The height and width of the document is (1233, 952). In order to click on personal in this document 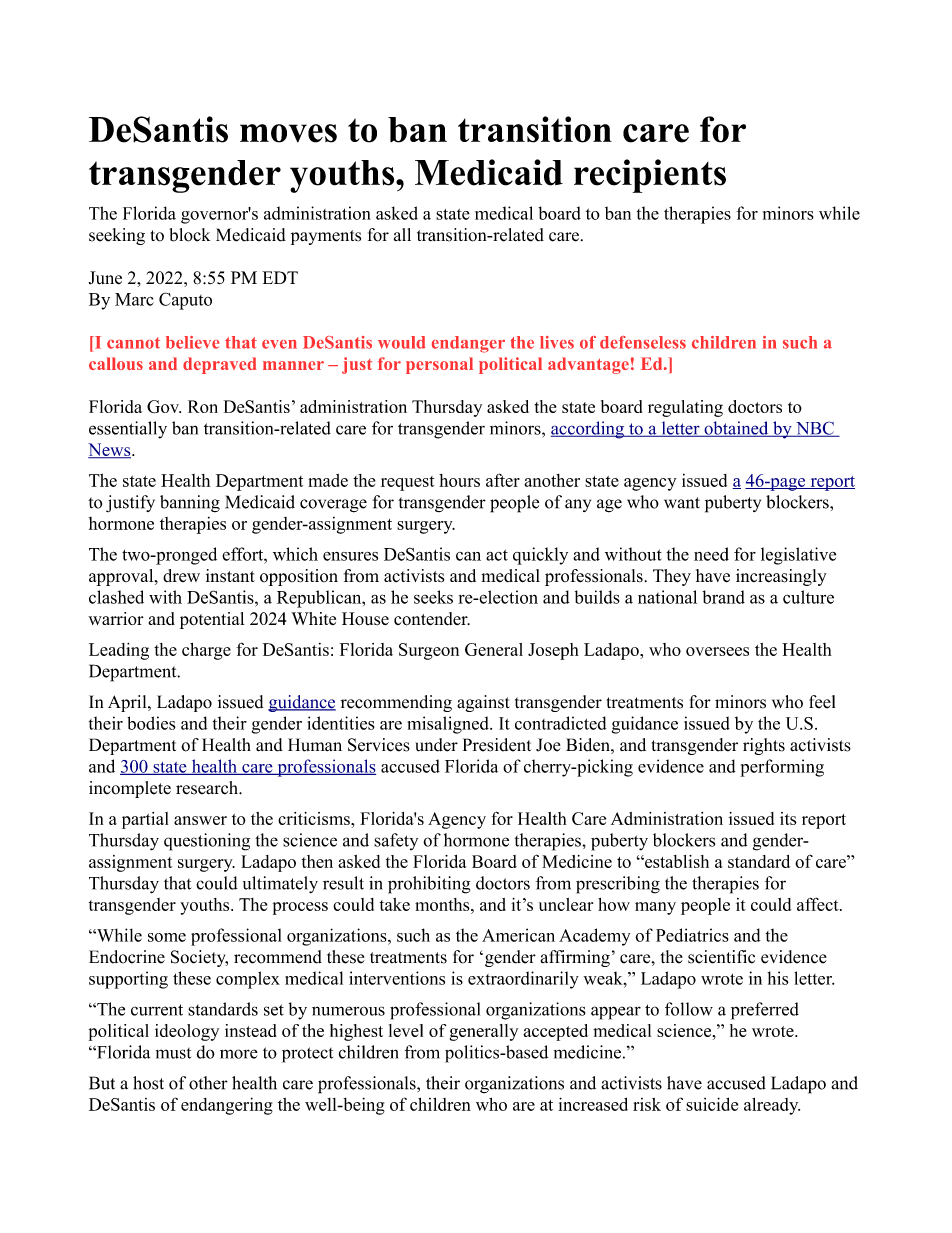, I will do `click(439, 365)`.
